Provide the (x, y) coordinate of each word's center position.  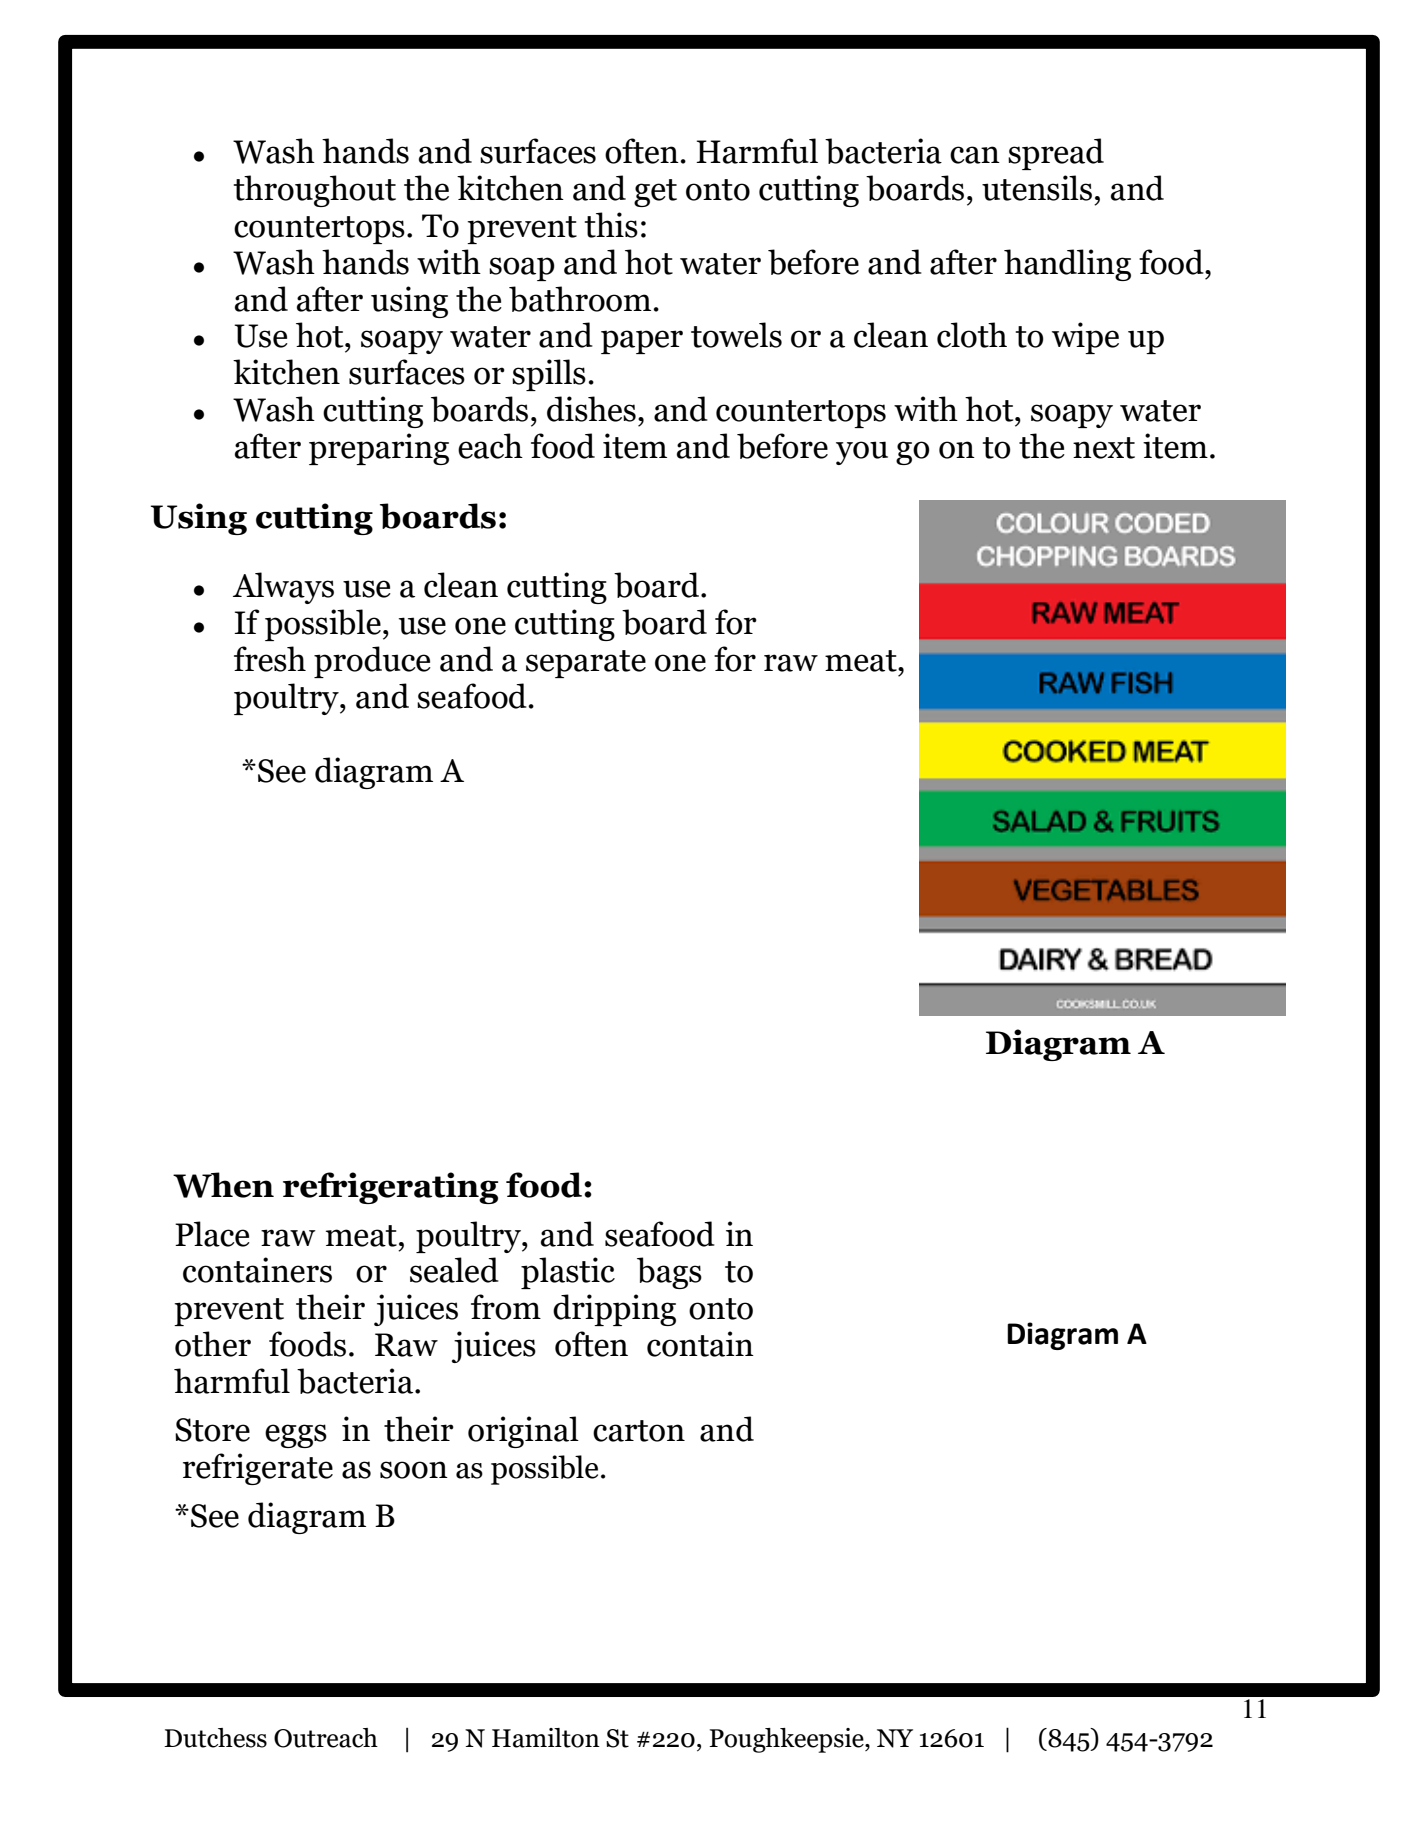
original (523, 1432)
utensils (1037, 188)
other (213, 1344)
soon (414, 1470)
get (655, 193)
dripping (614, 1310)
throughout (315, 191)
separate (586, 664)
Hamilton (546, 1738)
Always (283, 588)
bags (669, 1273)
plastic (568, 1273)
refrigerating (390, 1188)
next (1104, 448)
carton (639, 1431)
